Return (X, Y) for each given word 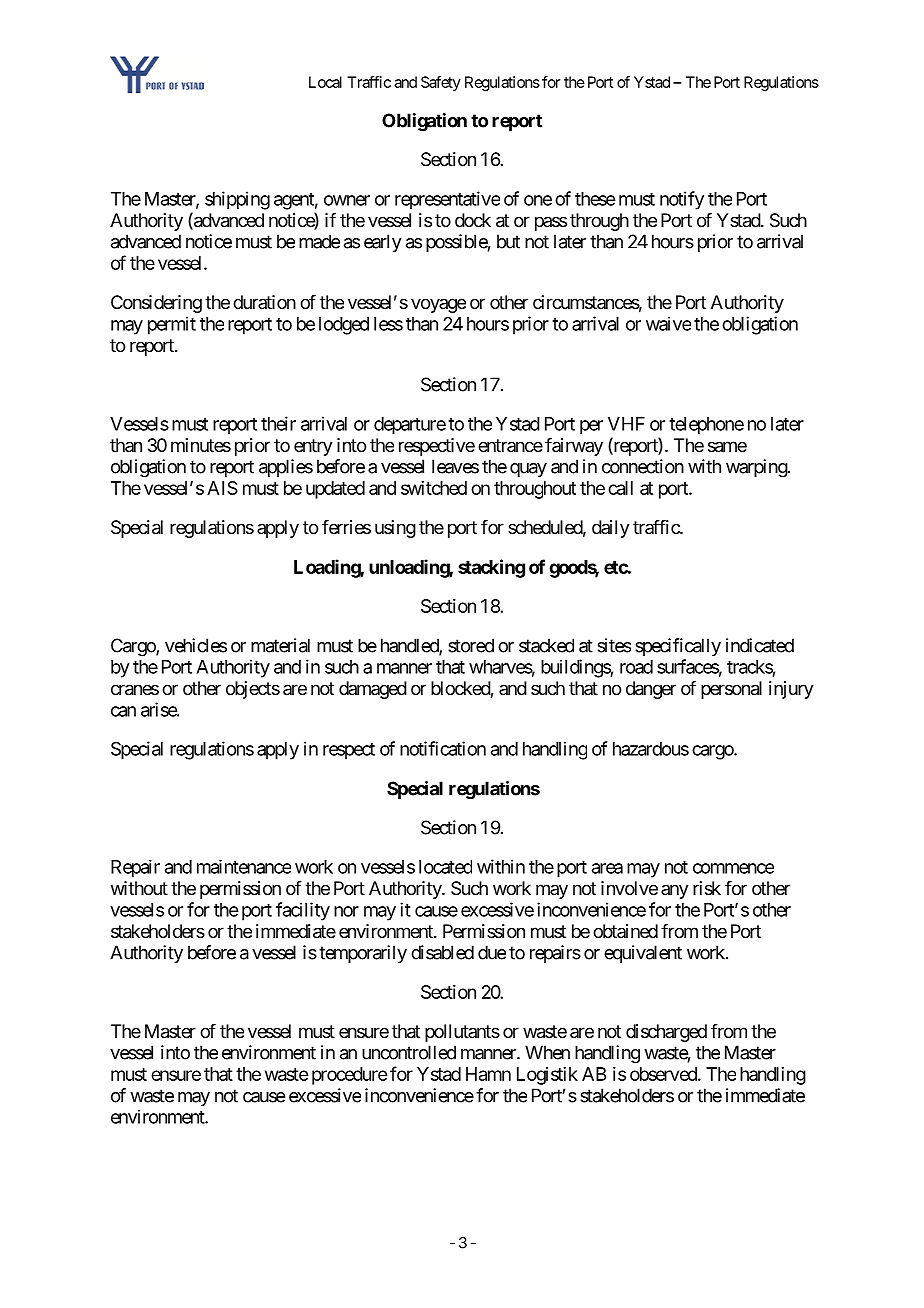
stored (471, 645)
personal (731, 690)
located (445, 867)
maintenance (244, 867)
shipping (237, 200)
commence (733, 868)
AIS (222, 488)
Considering (156, 304)
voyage (438, 305)
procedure (349, 1076)
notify (682, 200)
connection (643, 466)
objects (253, 690)
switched (434, 488)
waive (668, 323)
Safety (441, 83)
